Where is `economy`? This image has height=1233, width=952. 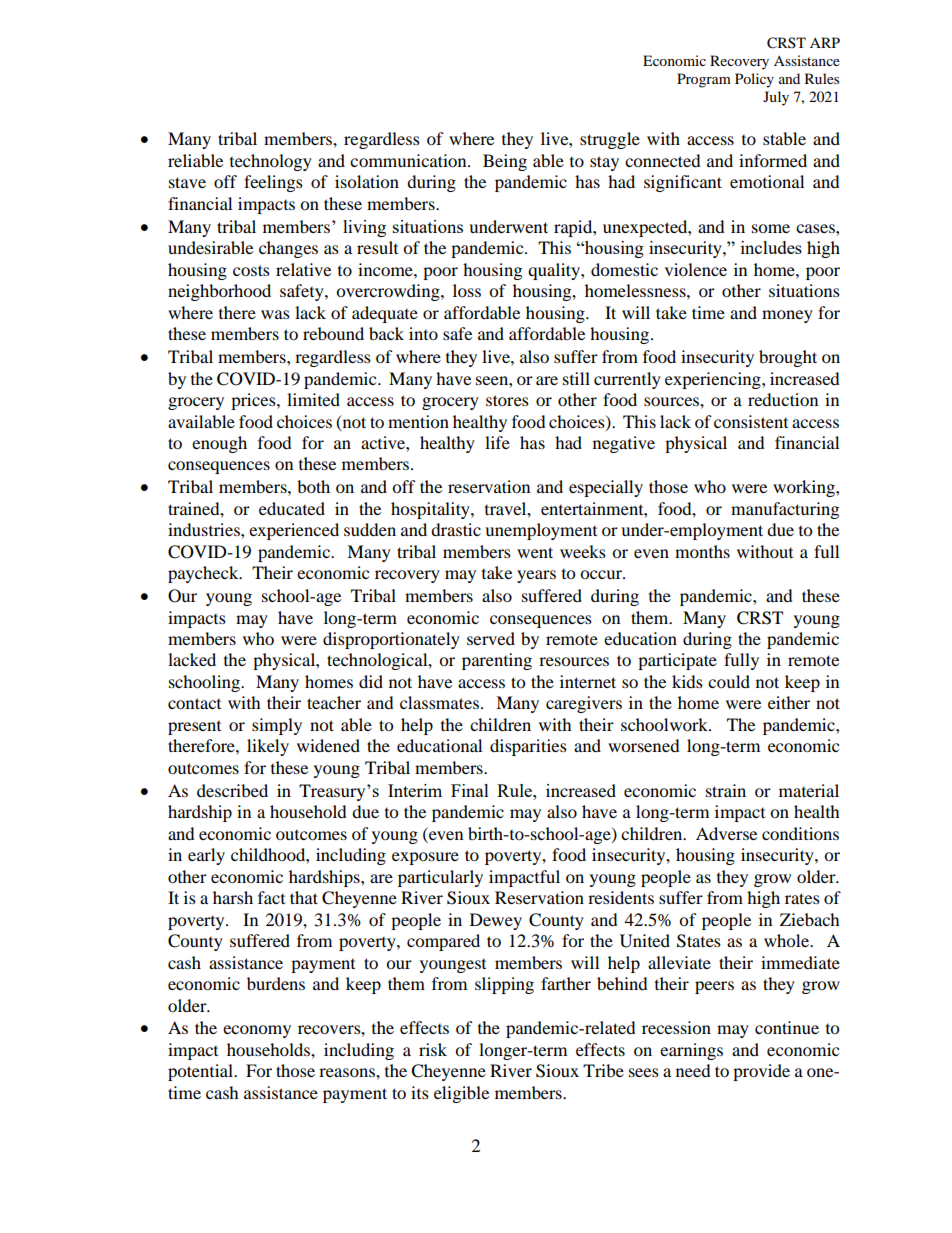 economy is located at coordinates (257, 1031).
